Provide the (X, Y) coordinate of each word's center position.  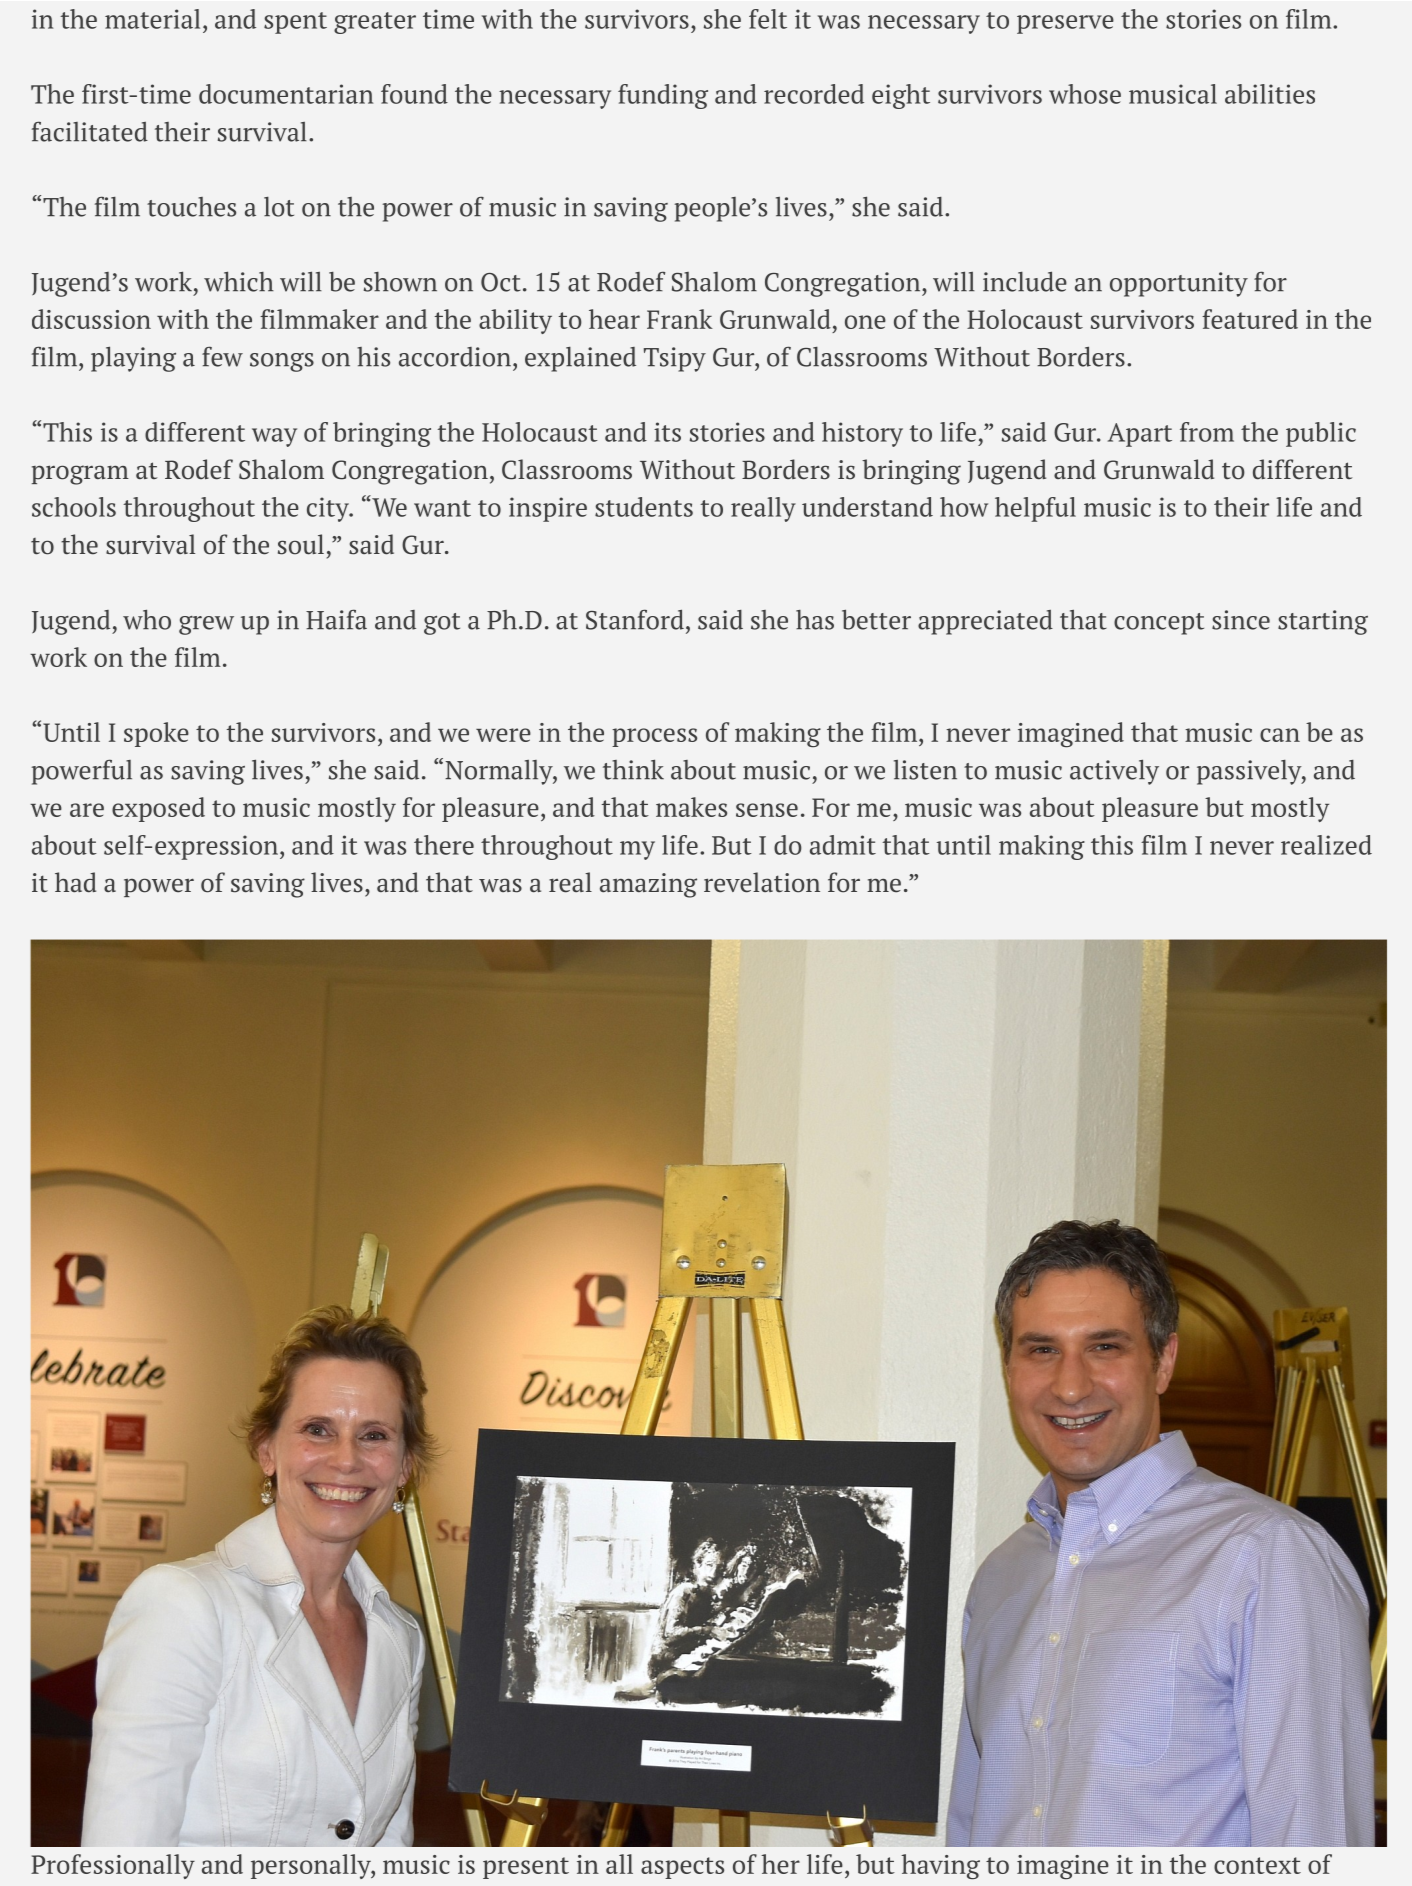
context (1257, 1865)
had (75, 882)
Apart (1140, 435)
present (526, 1868)
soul (301, 544)
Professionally (113, 1866)
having (940, 1866)
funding (663, 96)
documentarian (286, 94)
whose (1085, 94)
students (644, 507)
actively (1114, 772)
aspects (682, 1868)
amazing (648, 885)
